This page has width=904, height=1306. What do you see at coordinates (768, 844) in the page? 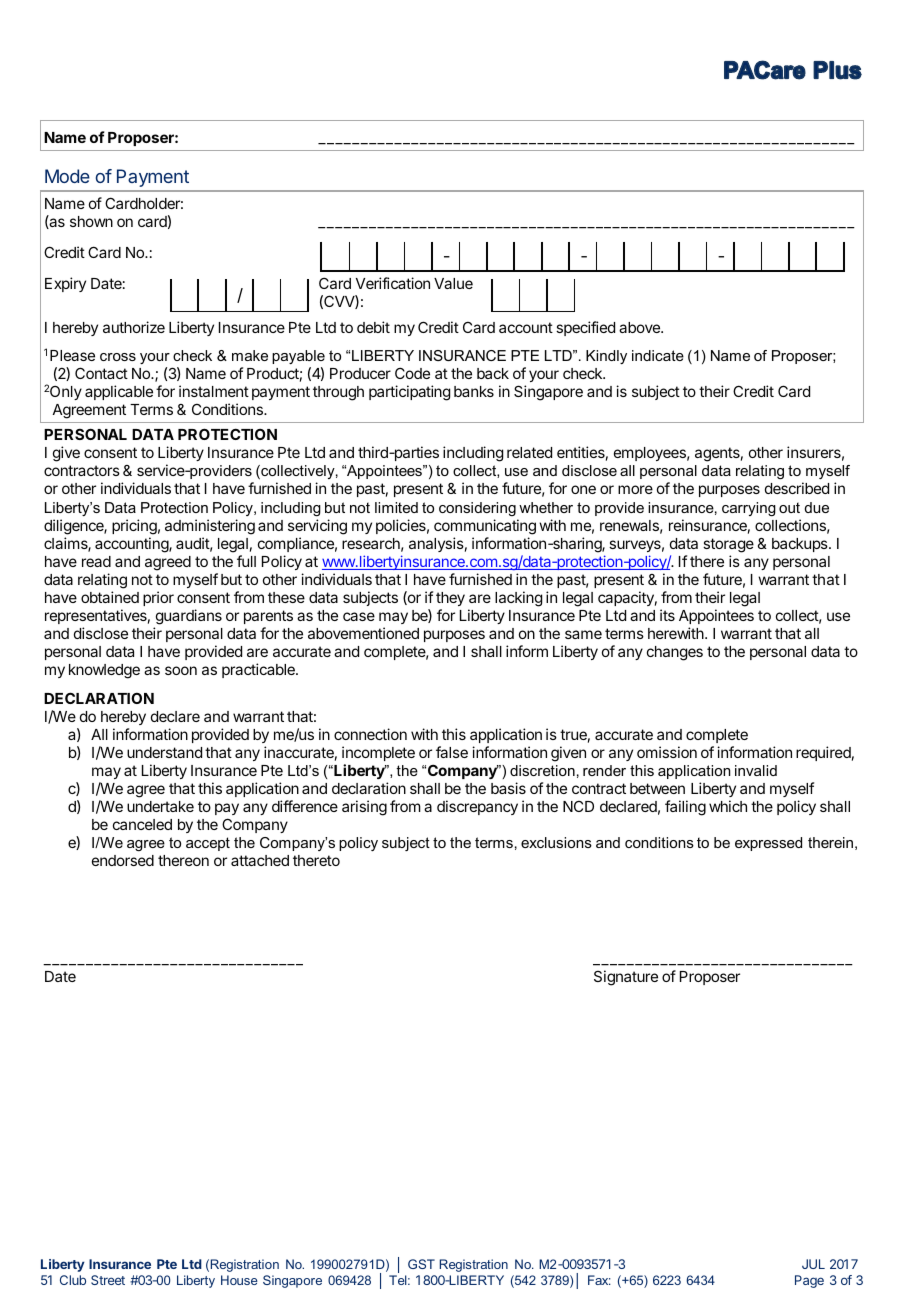
I see `expressed` at bounding box center [768, 844].
